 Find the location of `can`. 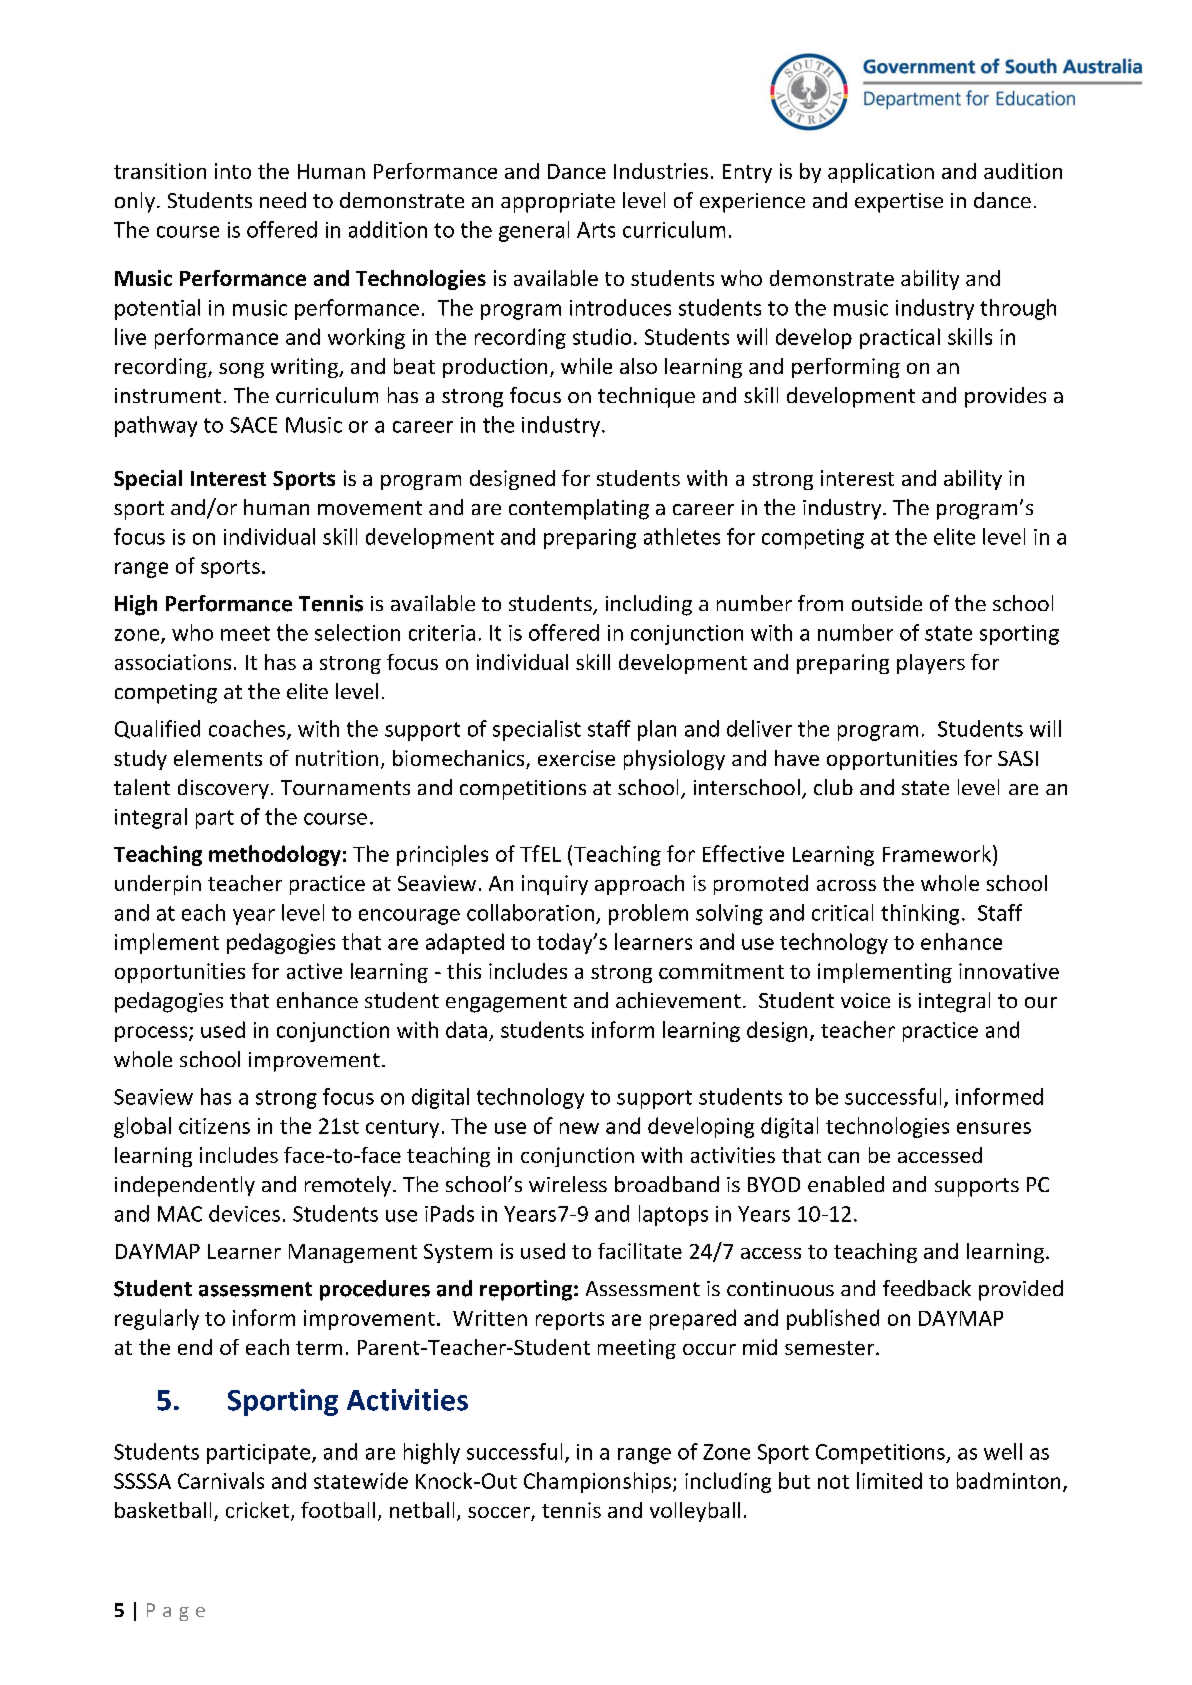

can is located at coordinates (843, 1157).
